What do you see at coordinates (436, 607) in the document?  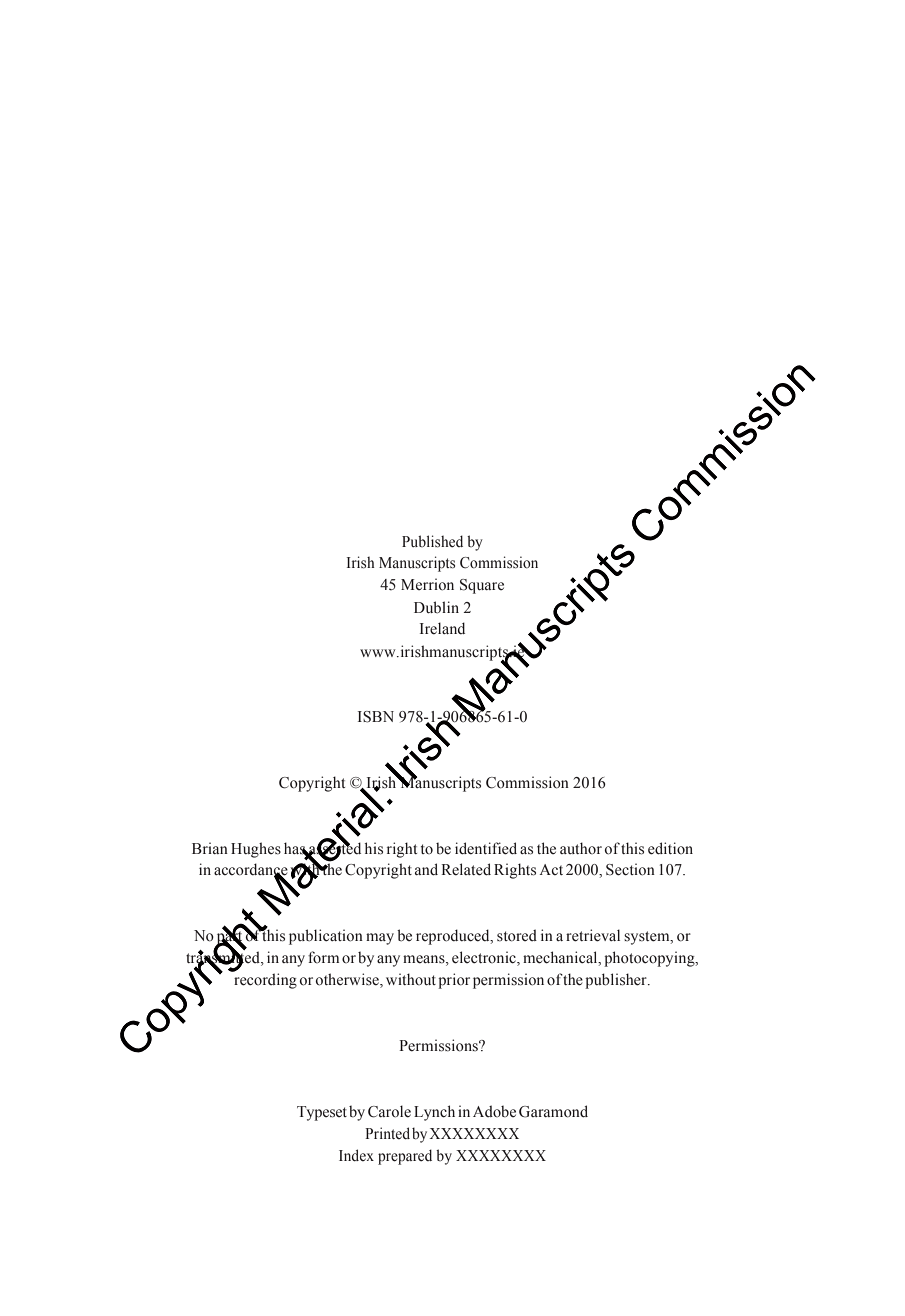 I see `Dublin` at bounding box center [436, 607].
